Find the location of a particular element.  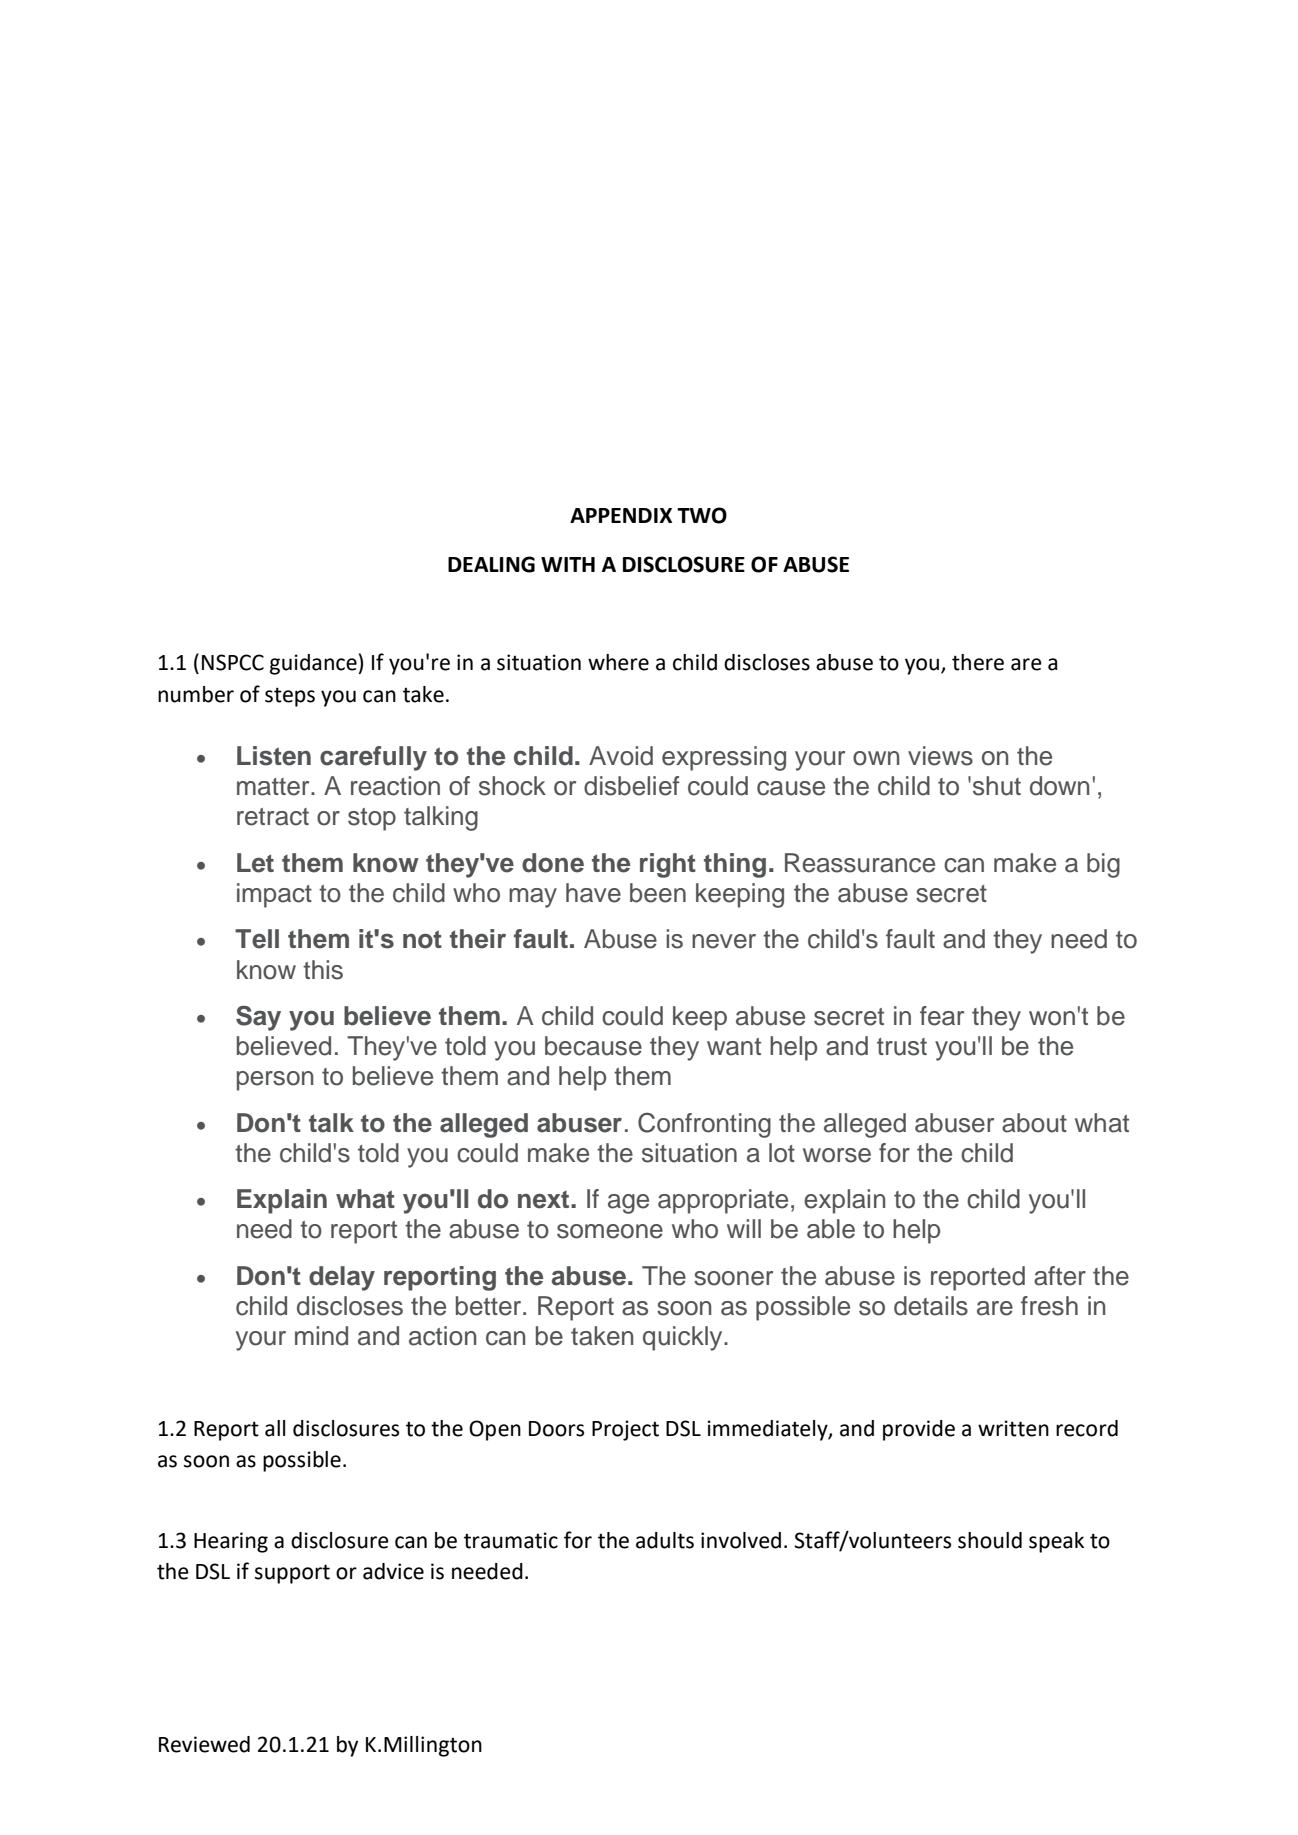

APPENDIX is located at coordinates (621, 515).
